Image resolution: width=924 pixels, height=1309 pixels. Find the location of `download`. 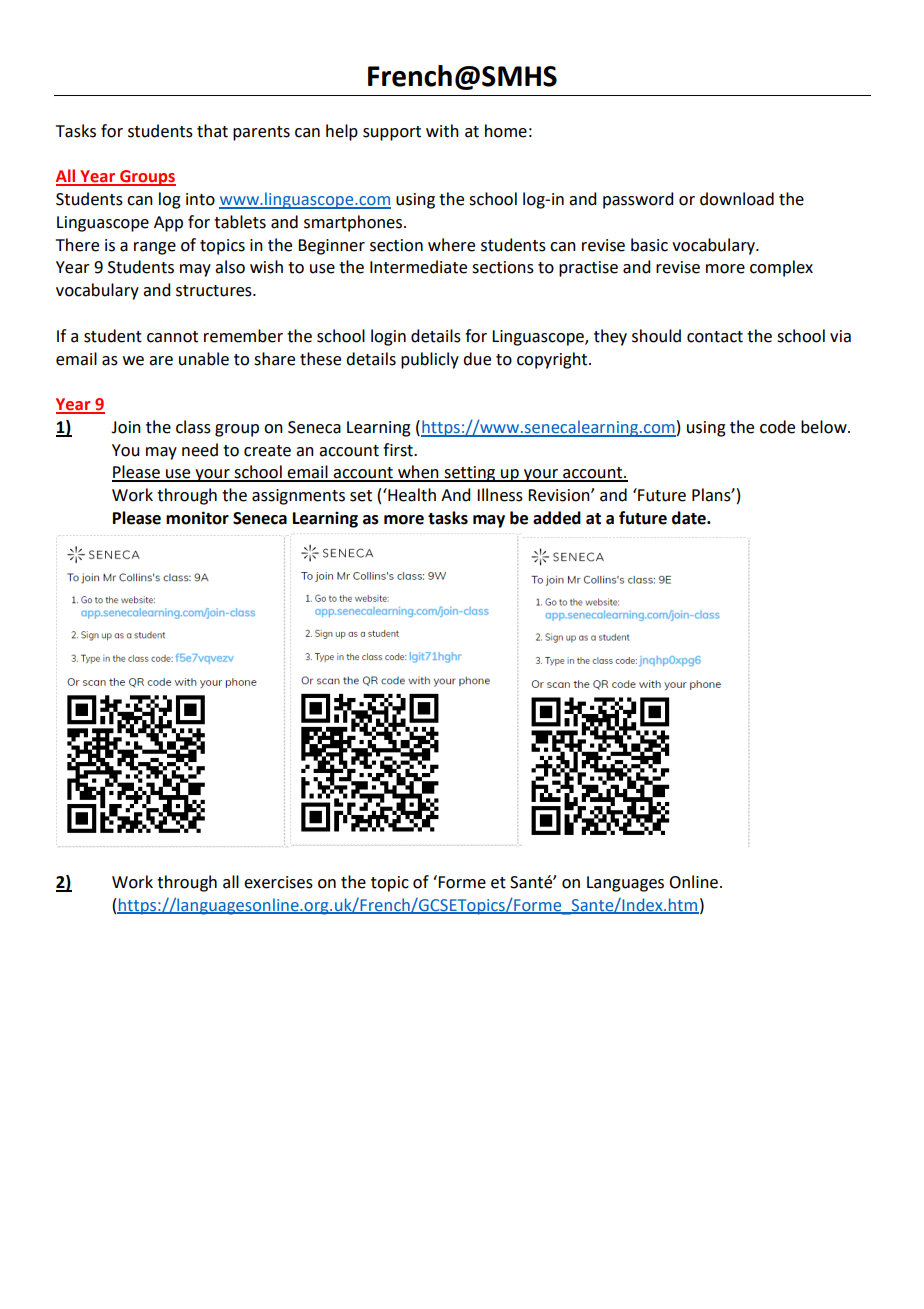

download is located at coordinates (737, 199).
